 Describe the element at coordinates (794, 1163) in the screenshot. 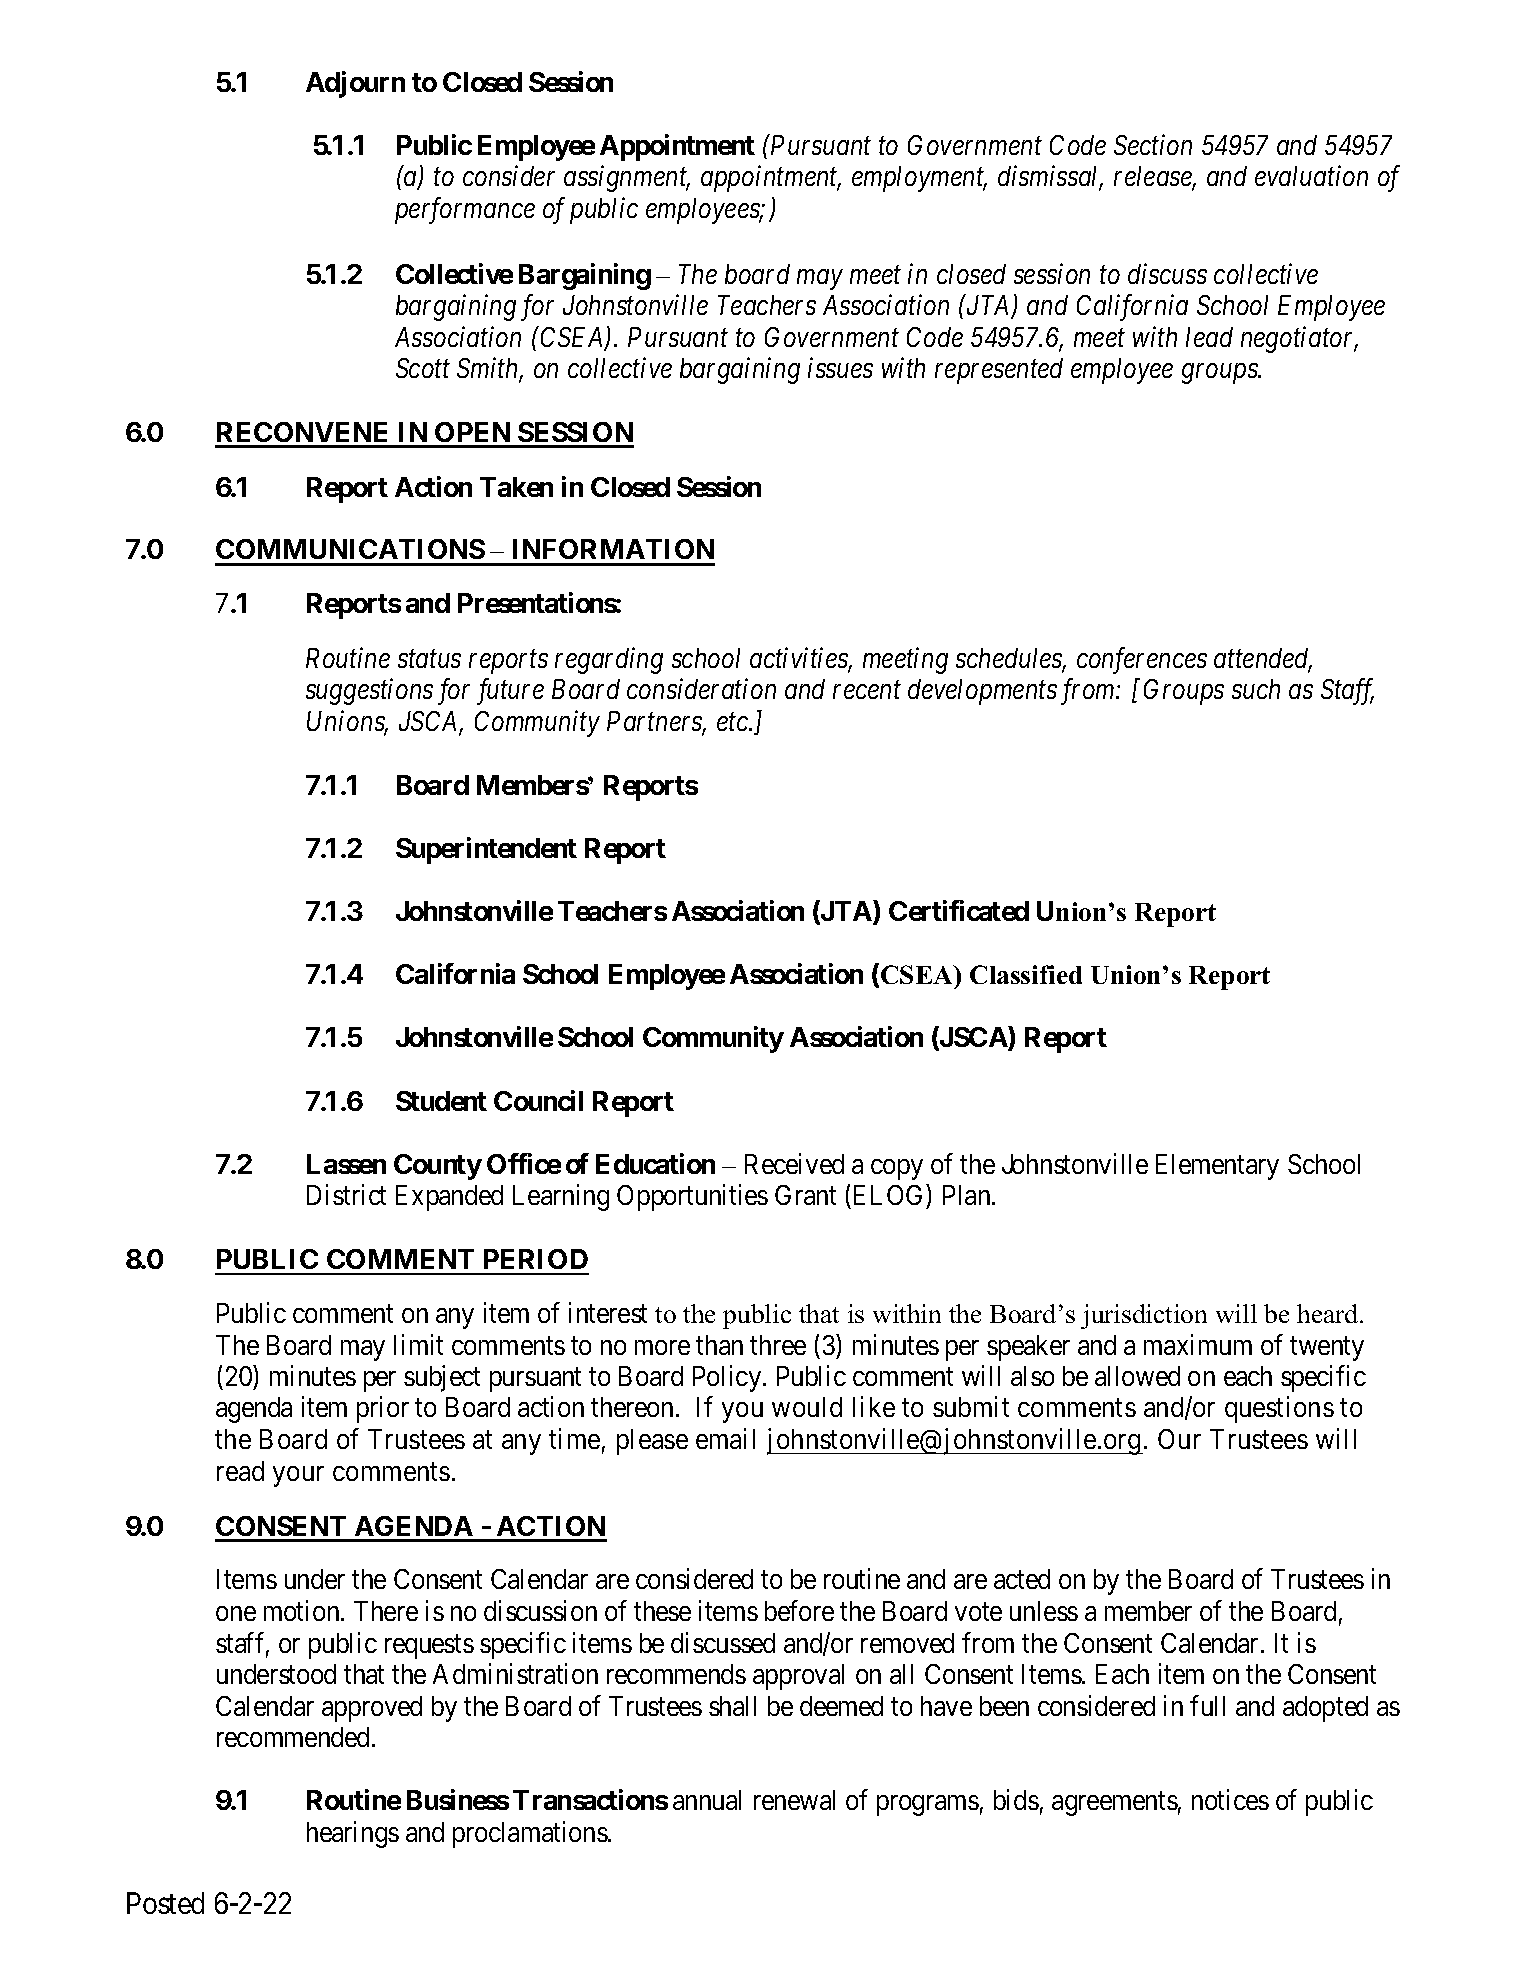

I see `Received` at that location.
